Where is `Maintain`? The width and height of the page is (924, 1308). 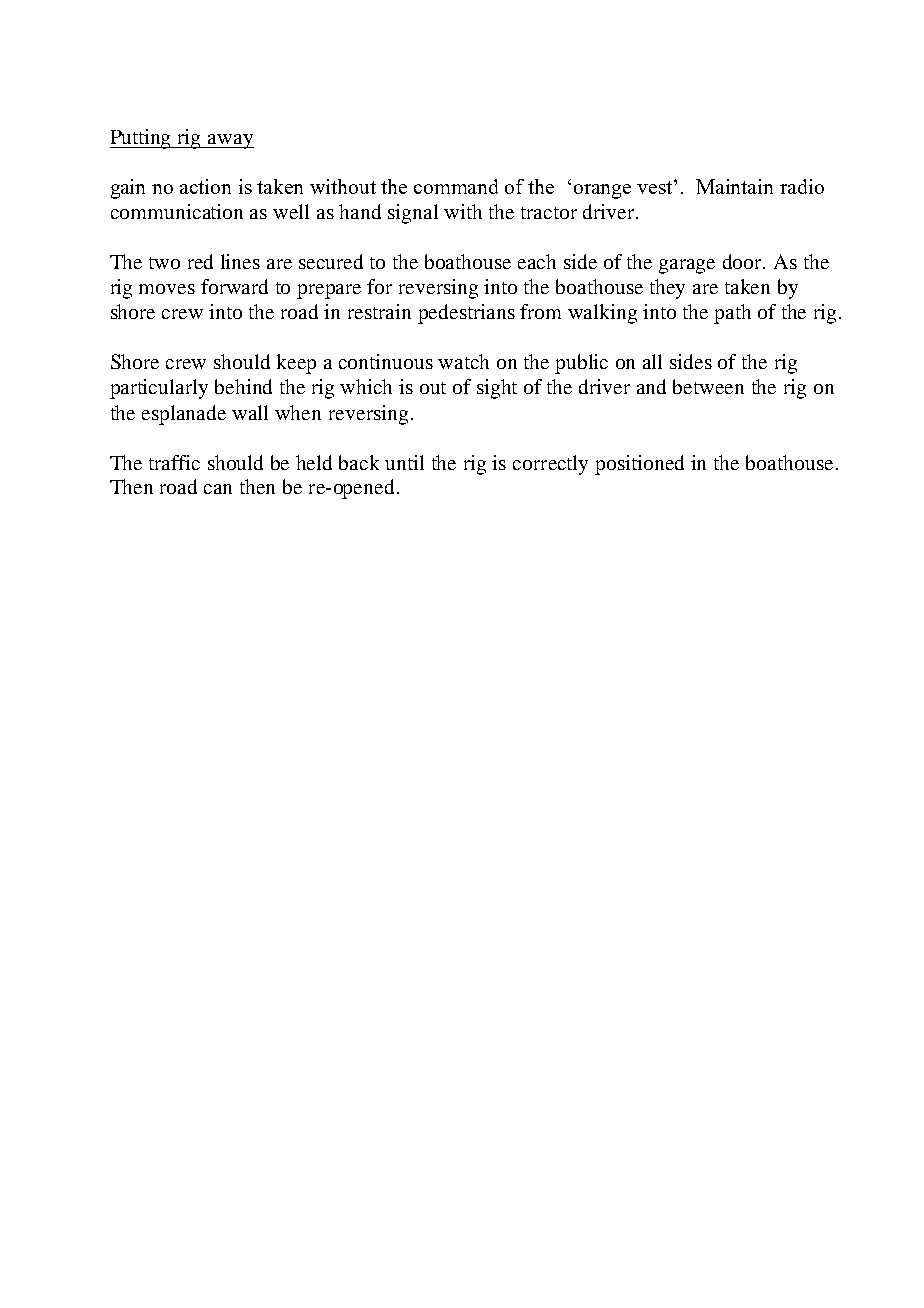 Maintain is located at coordinates (734, 186).
